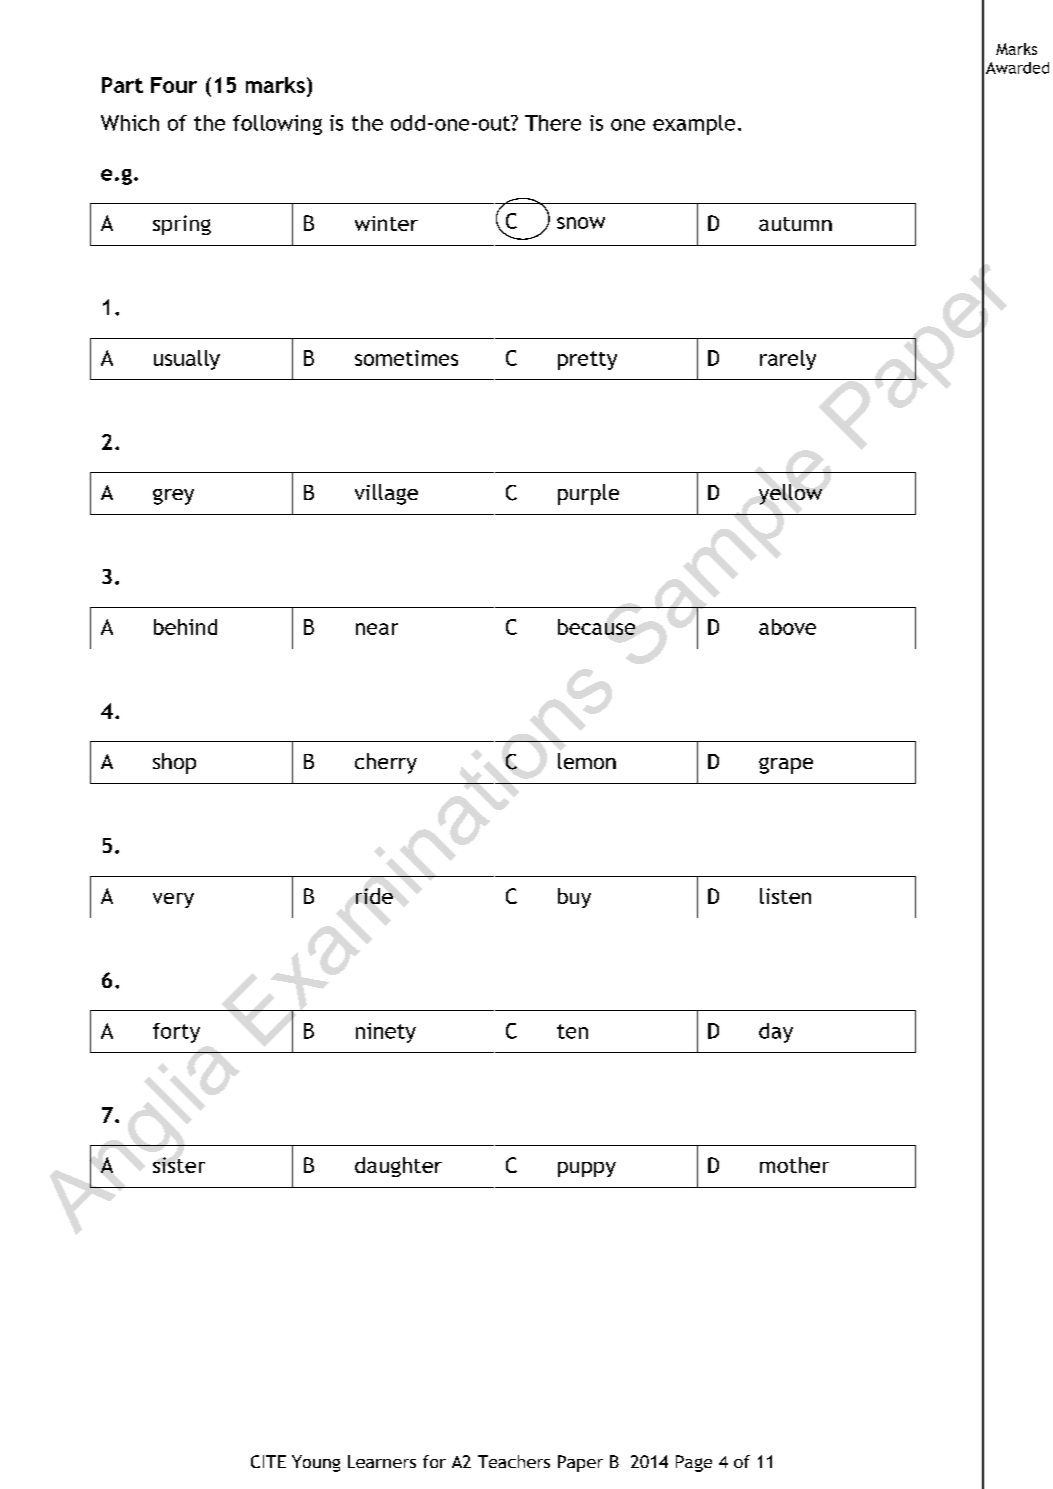  Describe the element at coordinates (588, 494) in the image. I see `purple` at that location.
